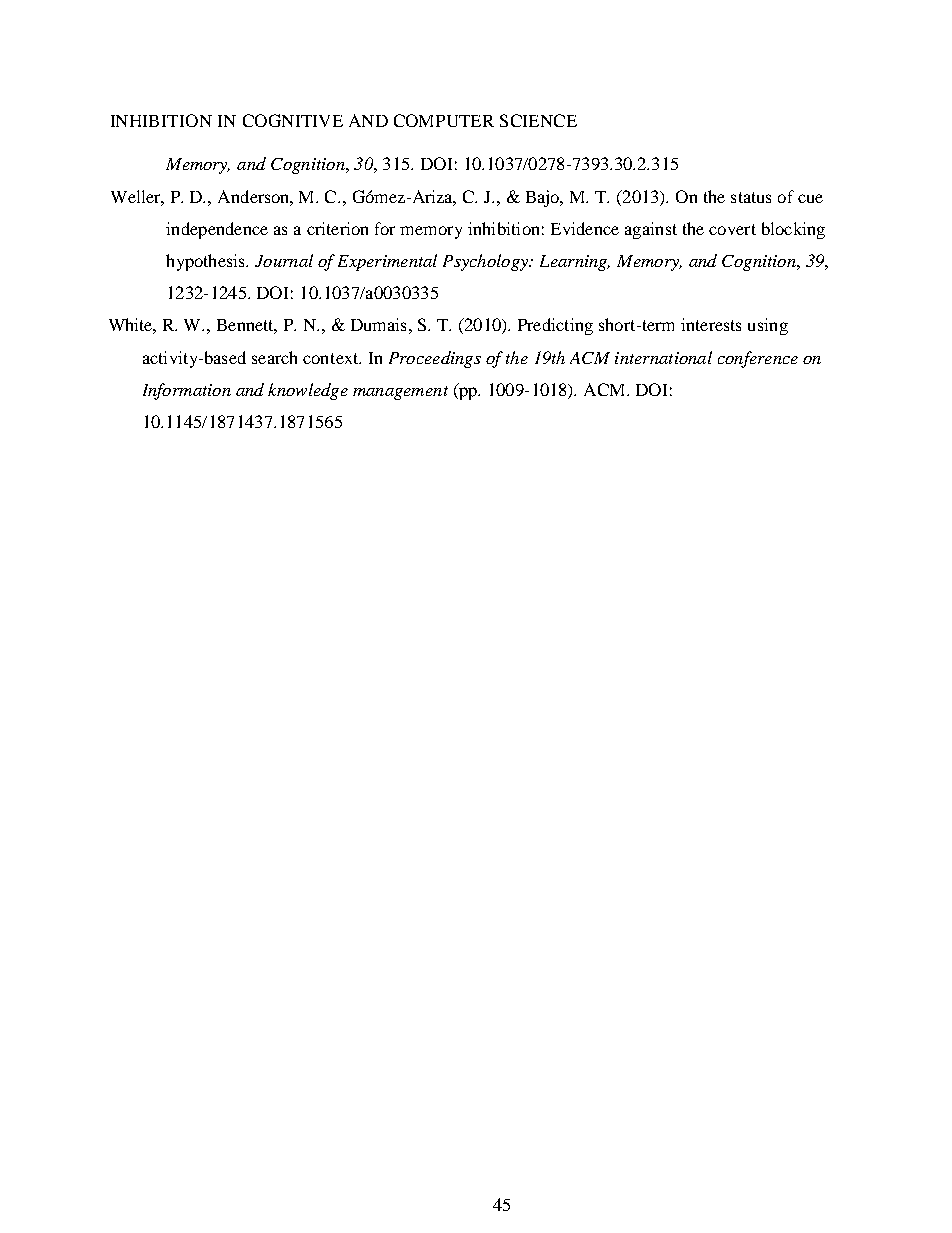 The image size is (952, 1233). I want to click on Psychology, so click(486, 262).
